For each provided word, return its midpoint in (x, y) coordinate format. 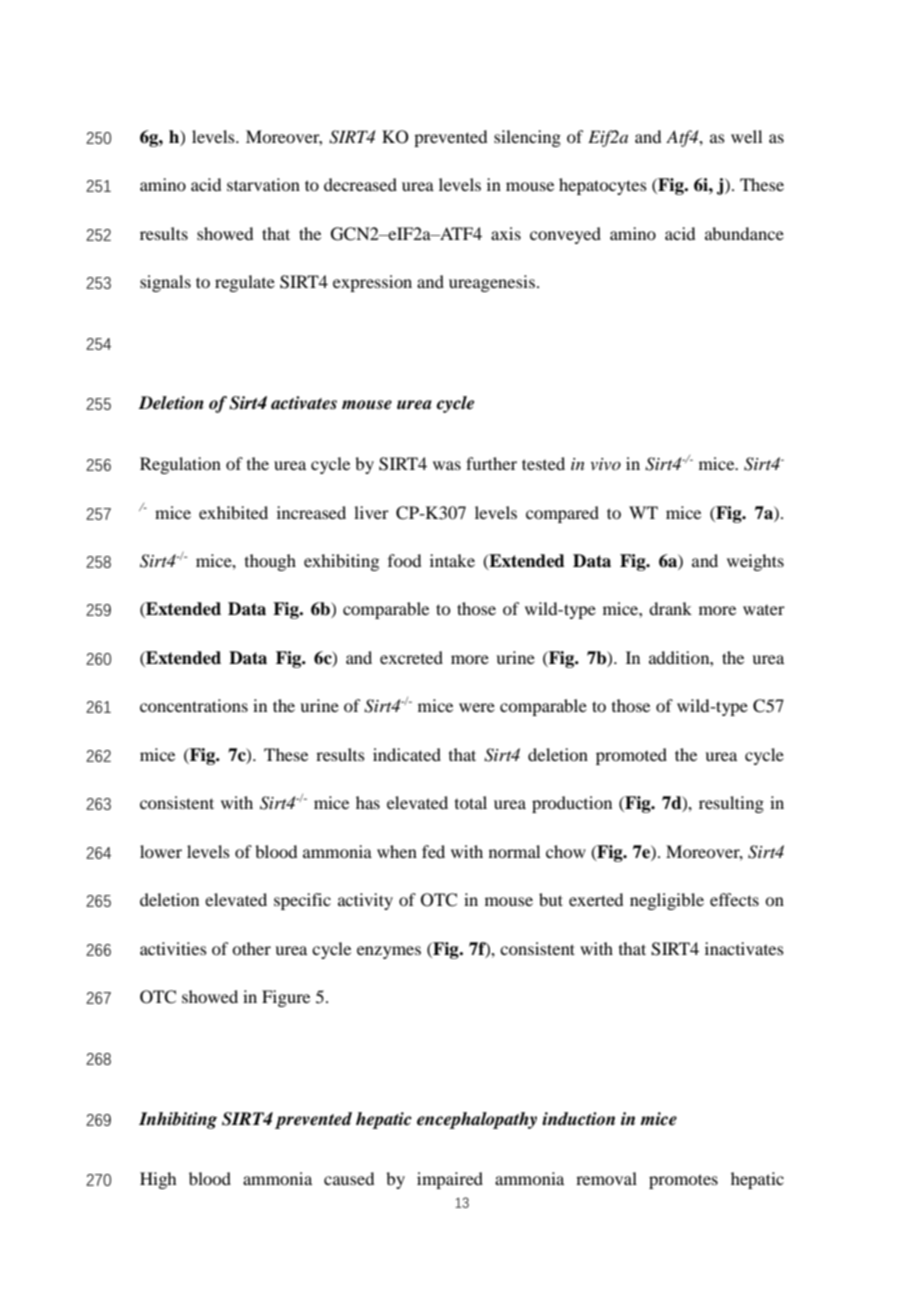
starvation (263, 184)
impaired (450, 1180)
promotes (683, 1181)
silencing (527, 138)
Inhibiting (178, 1120)
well (746, 136)
